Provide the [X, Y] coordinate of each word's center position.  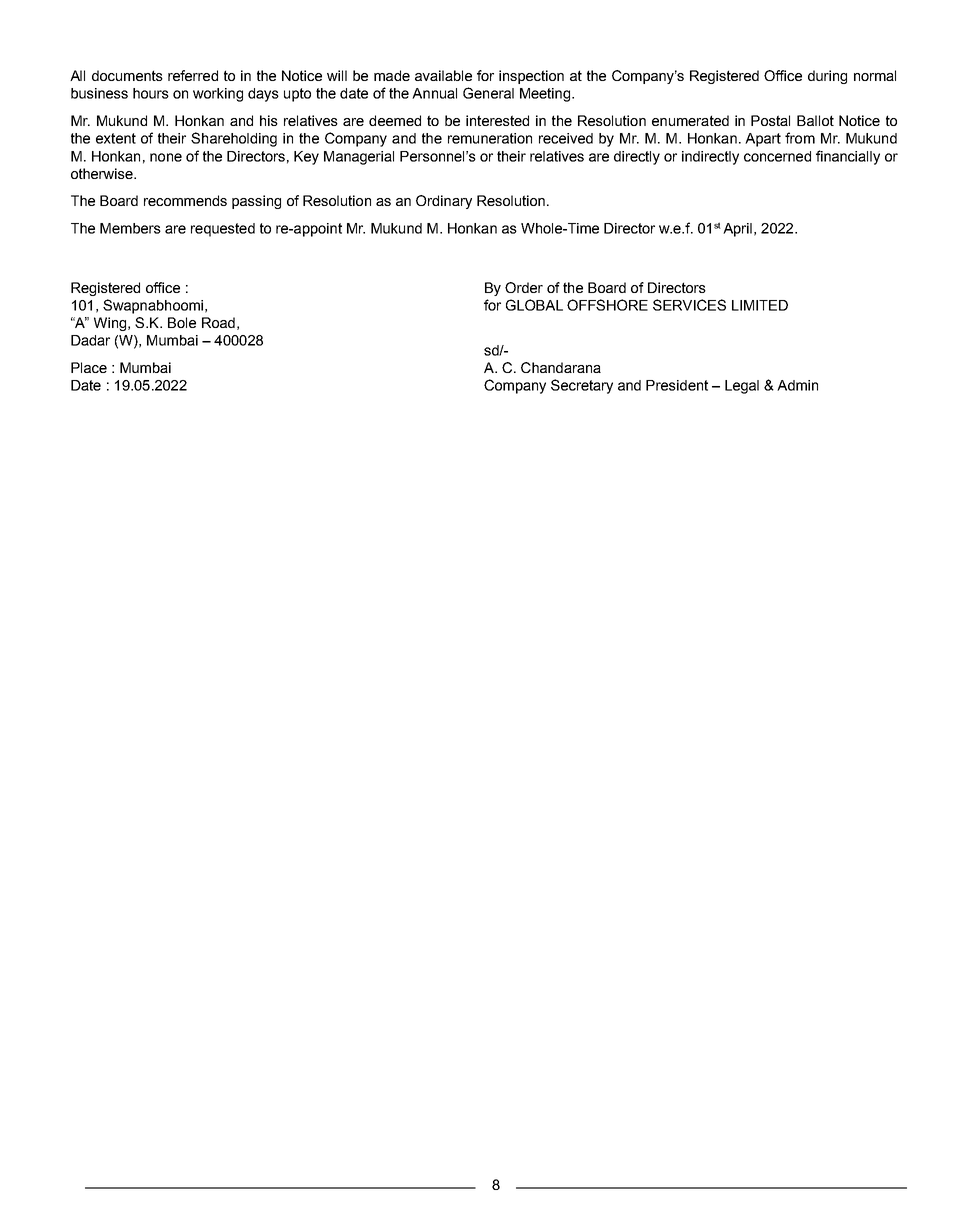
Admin [797, 385]
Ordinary [444, 202]
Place [89, 367]
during [827, 77]
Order [524, 287]
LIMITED [760, 305]
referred [193, 75]
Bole [182, 322]
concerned [777, 156]
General [488, 93]
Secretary [582, 386]
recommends [185, 200]
